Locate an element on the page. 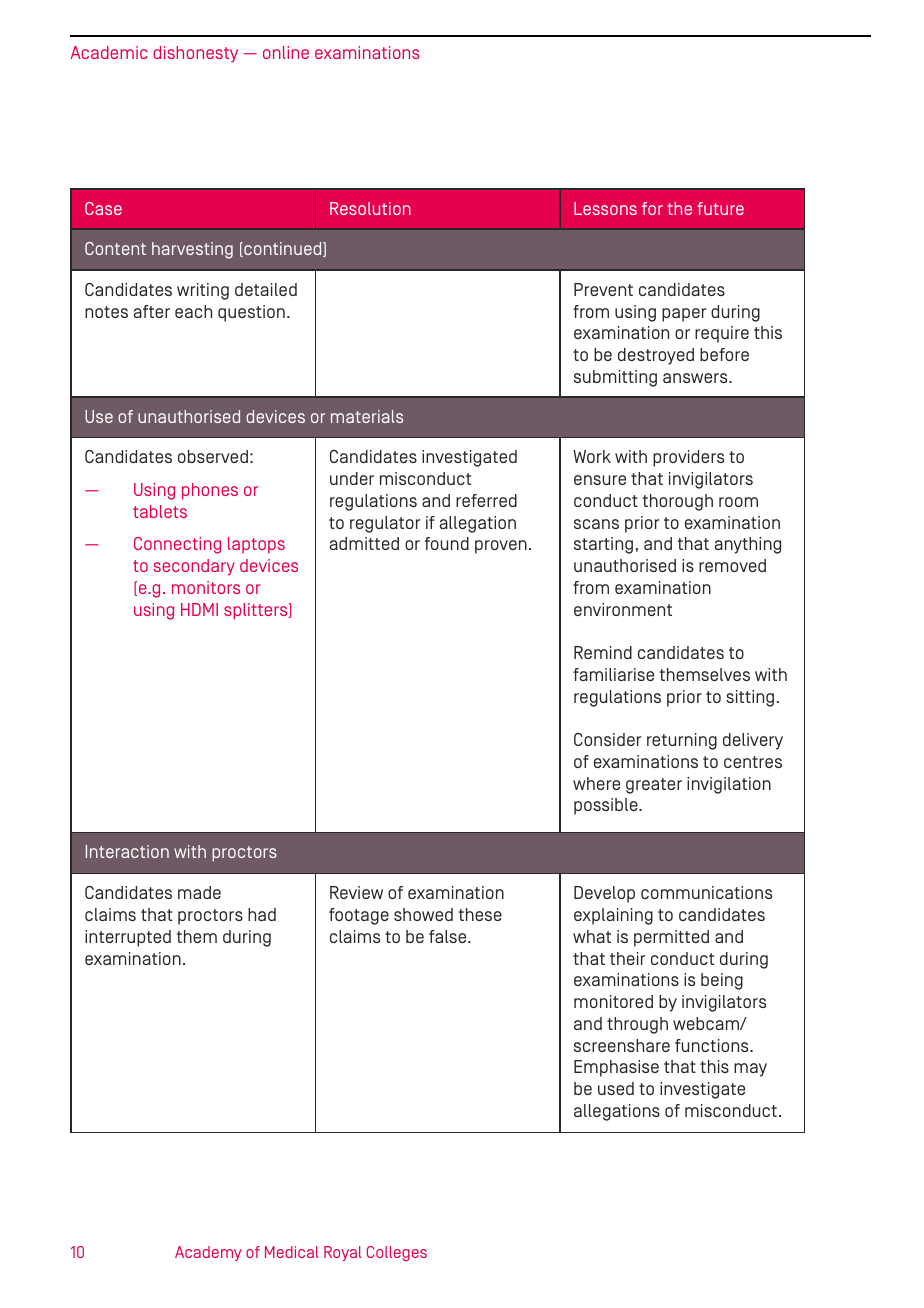 This image has width=924, height=1308. answers is located at coordinates (696, 378).
